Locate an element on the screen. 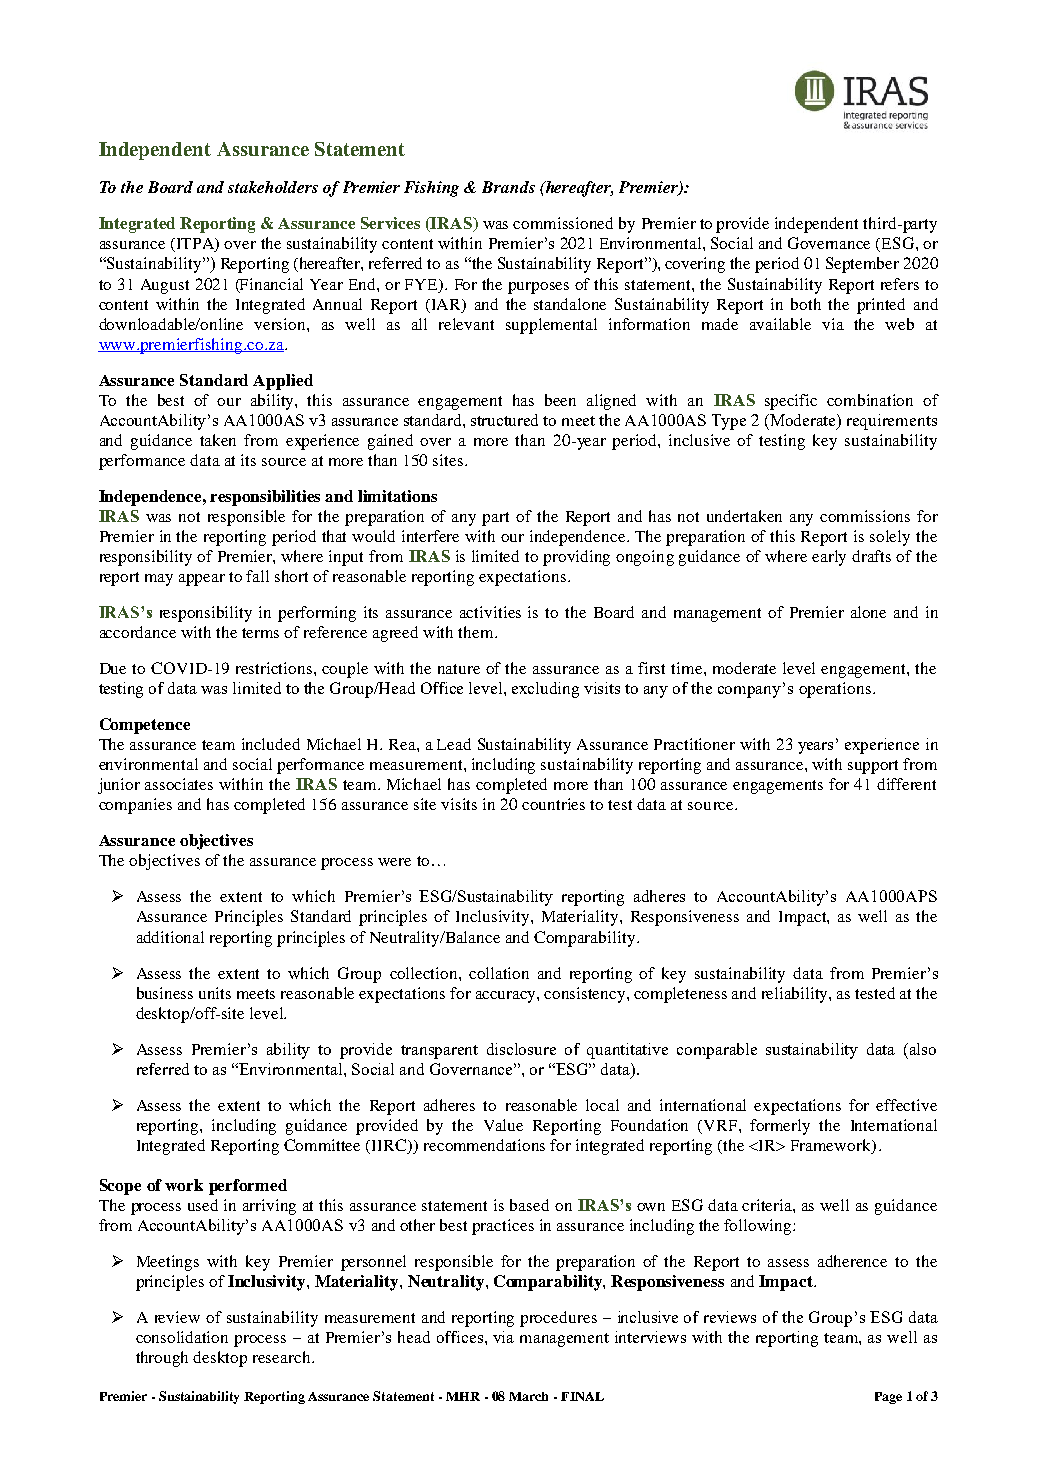  units is located at coordinates (215, 993).
